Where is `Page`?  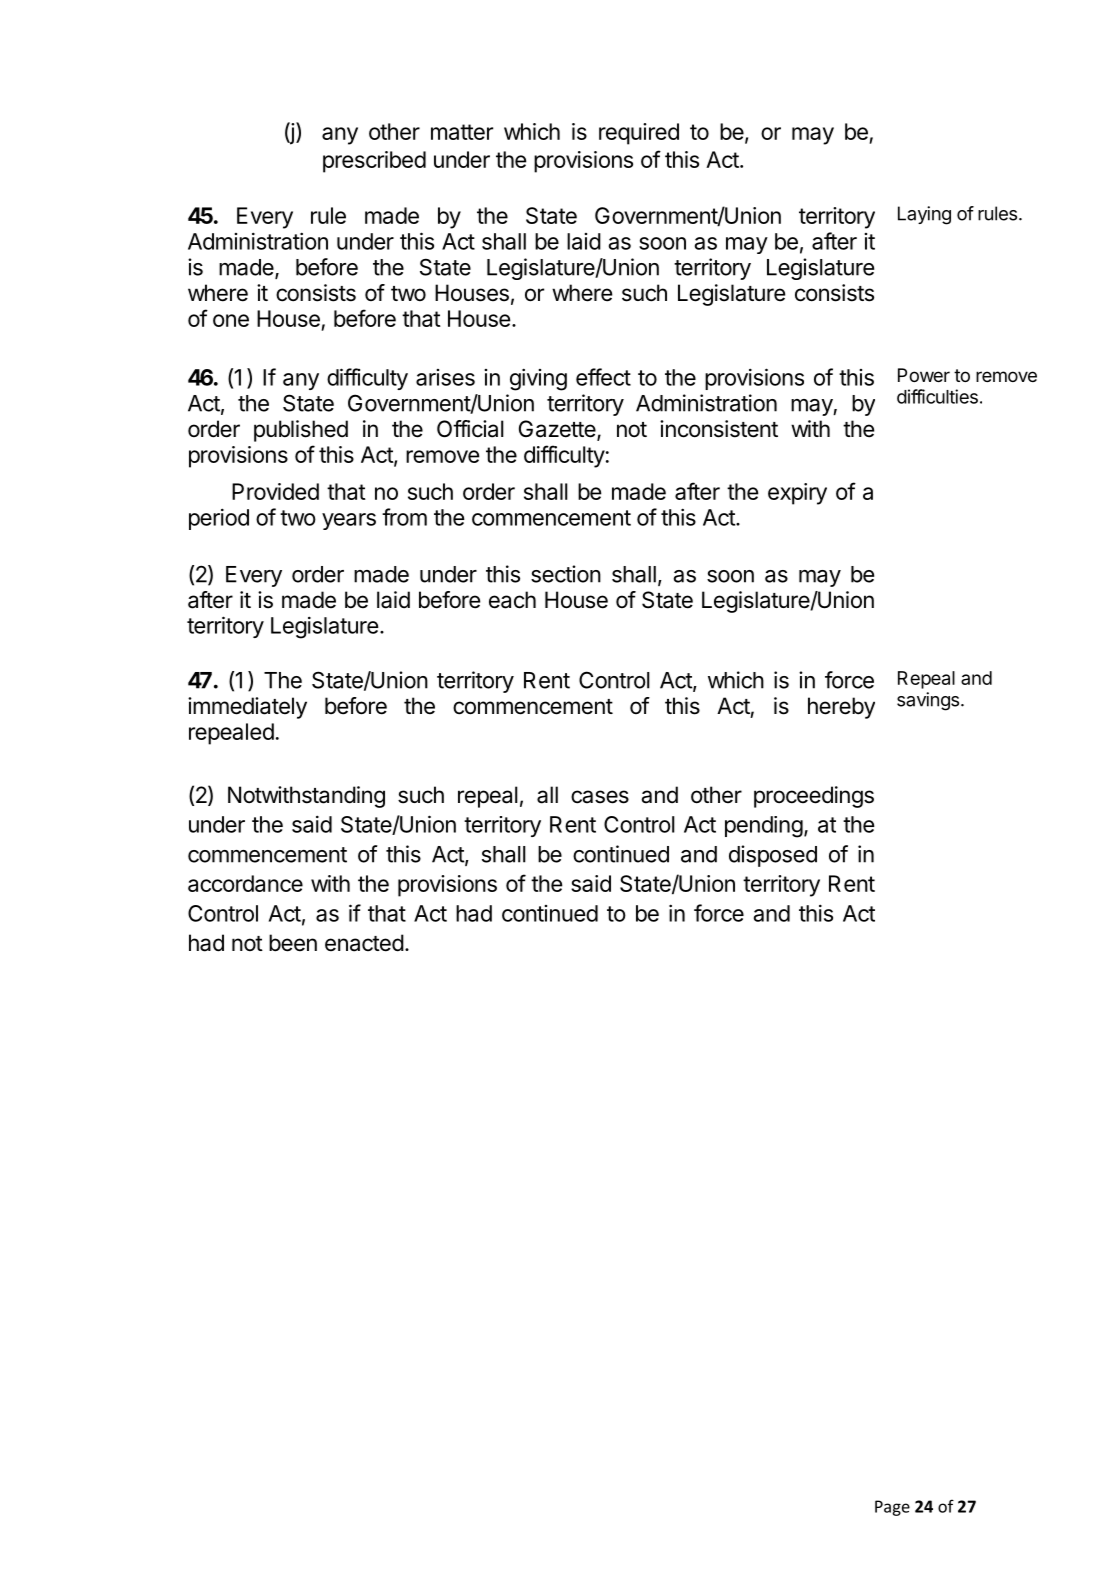 Page is located at coordinates (892, 1508).
